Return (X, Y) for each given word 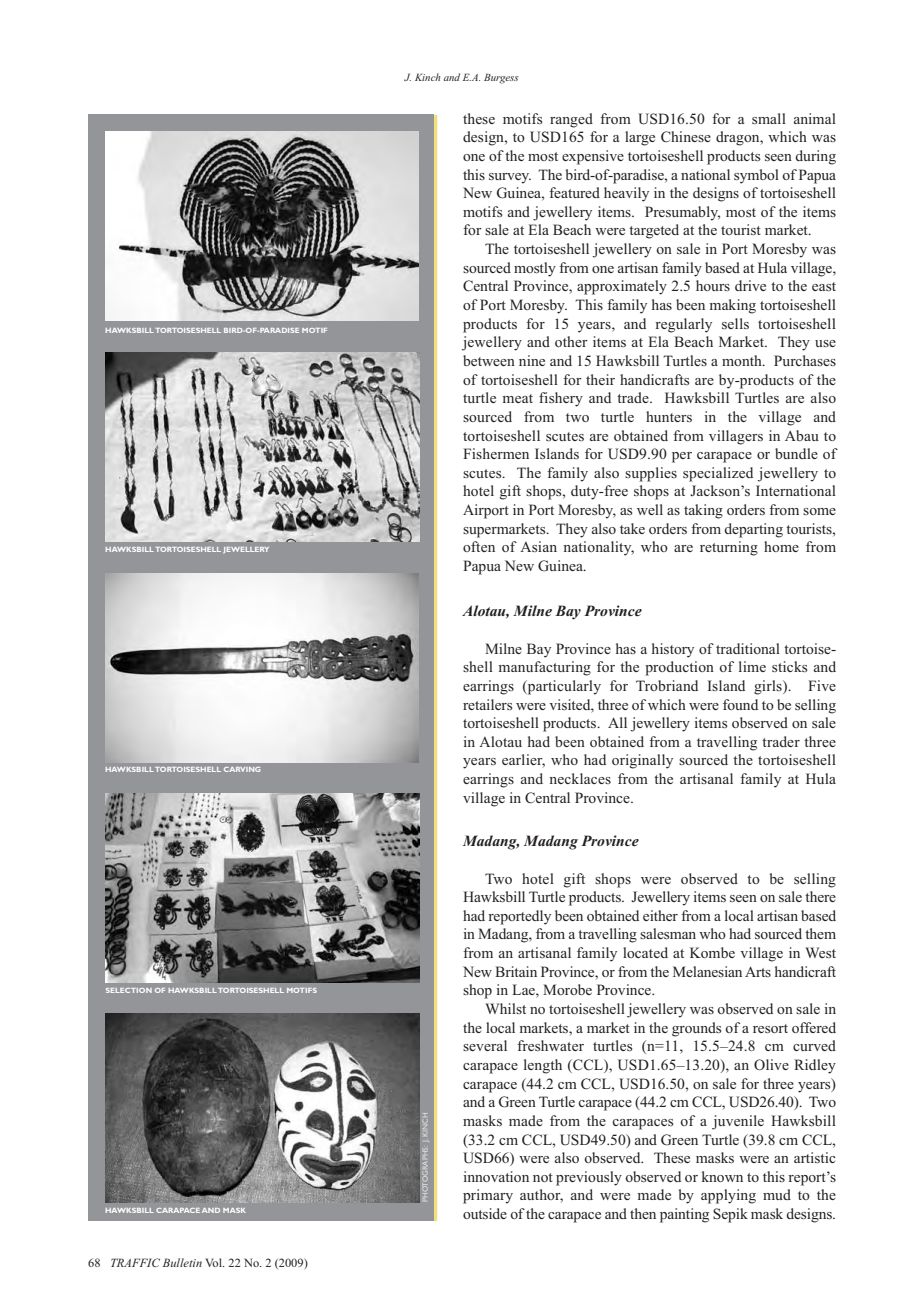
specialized (718, 474)
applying (728, 1196)
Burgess (501, 78)
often (479, 546)
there (820, 896)
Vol (215, 1262)
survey (510, 178)
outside (485, 1213)
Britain (516, 971)
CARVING (242, 769)
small (769, 118)
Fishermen (496, 453)
